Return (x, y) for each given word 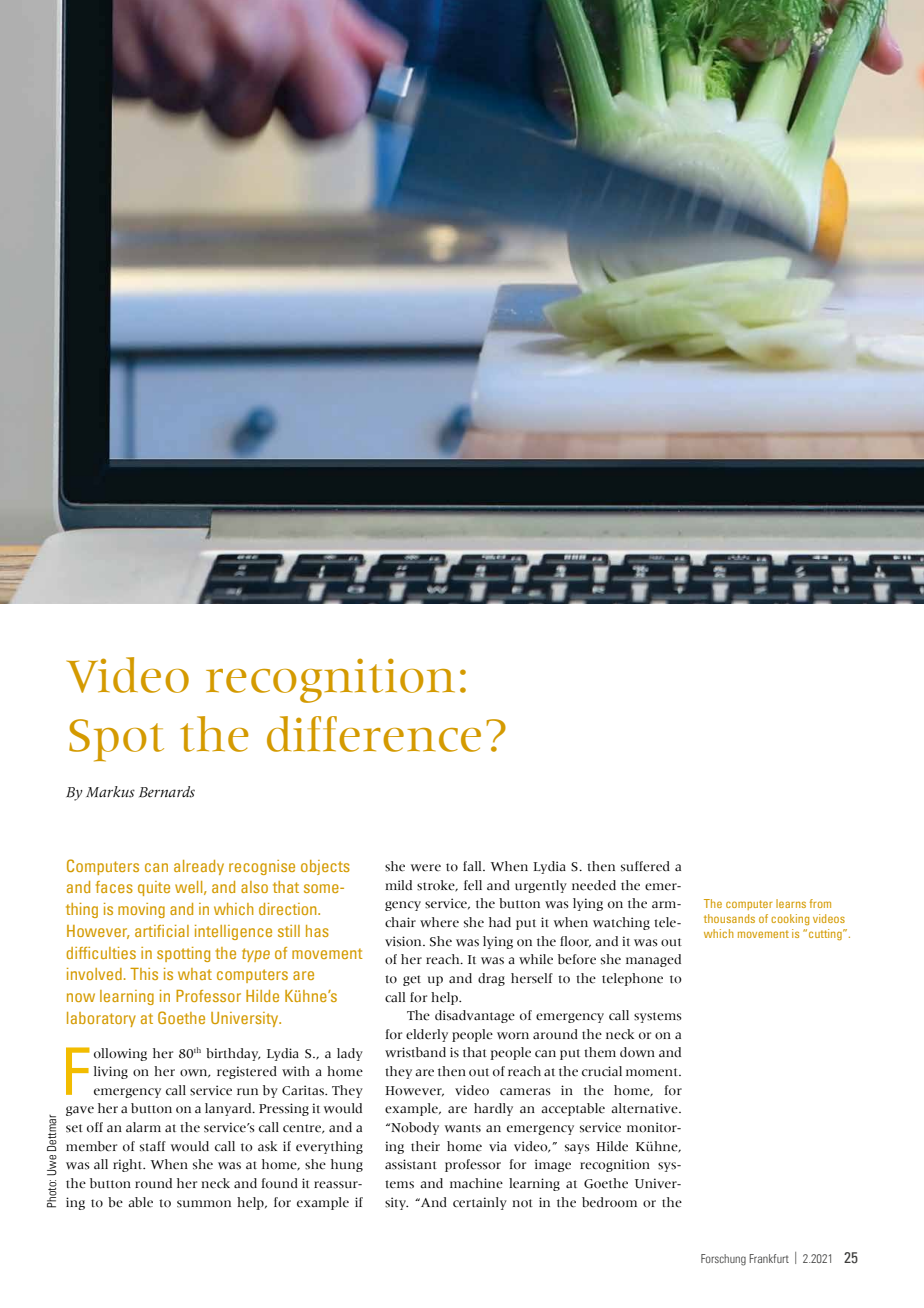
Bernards (167, 792)
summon (204, 1204)
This (144, 974)
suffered (645, 866)
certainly (480, 1203)
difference (374, 734)
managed (653, 960)
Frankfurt (769, 1258)
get (412, 980)
